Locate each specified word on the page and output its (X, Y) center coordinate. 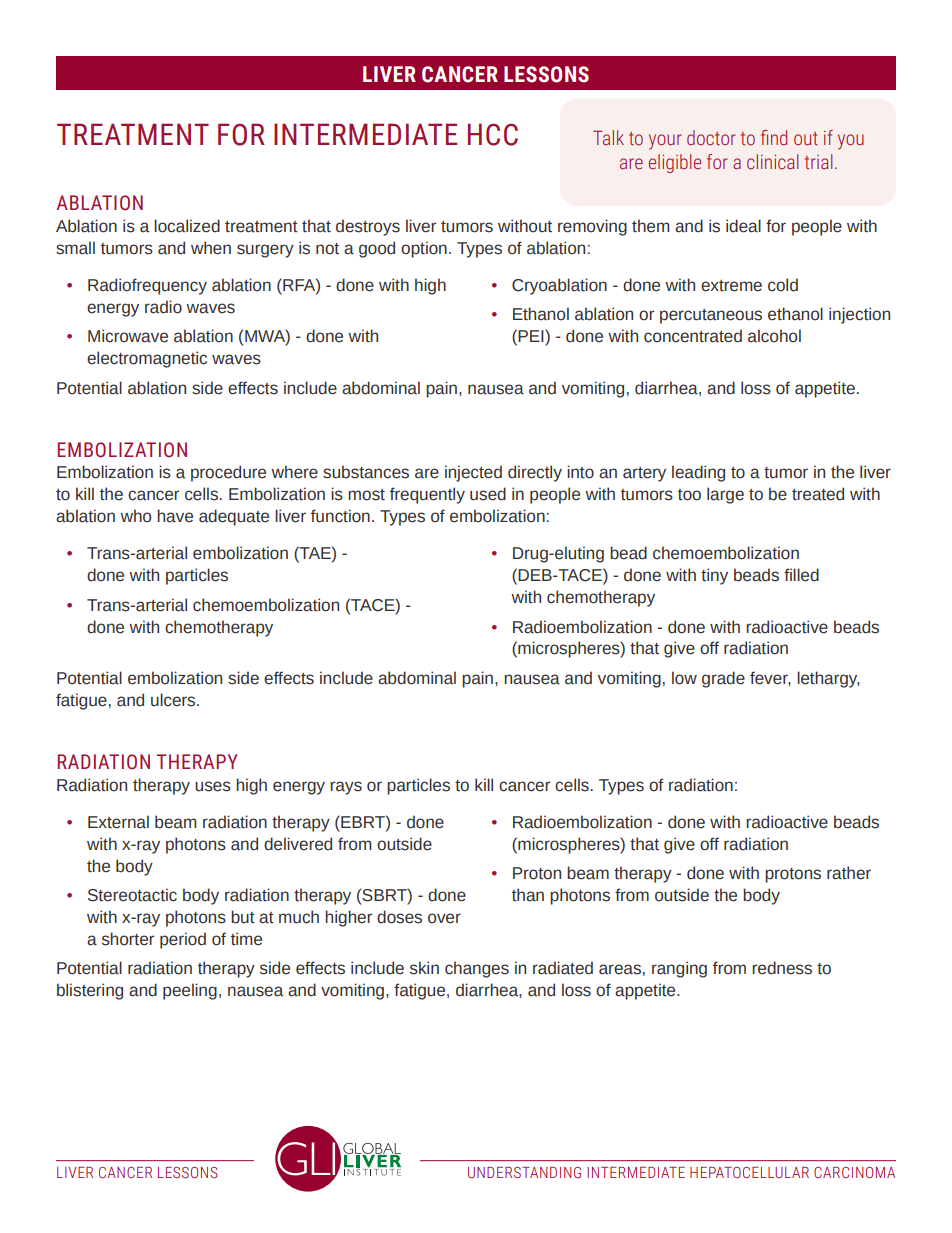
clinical (772, 162)
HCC (493, 134)
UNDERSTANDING (524, 1173)
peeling (190, 991)
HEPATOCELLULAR (749, 1172)
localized (187, 226)
